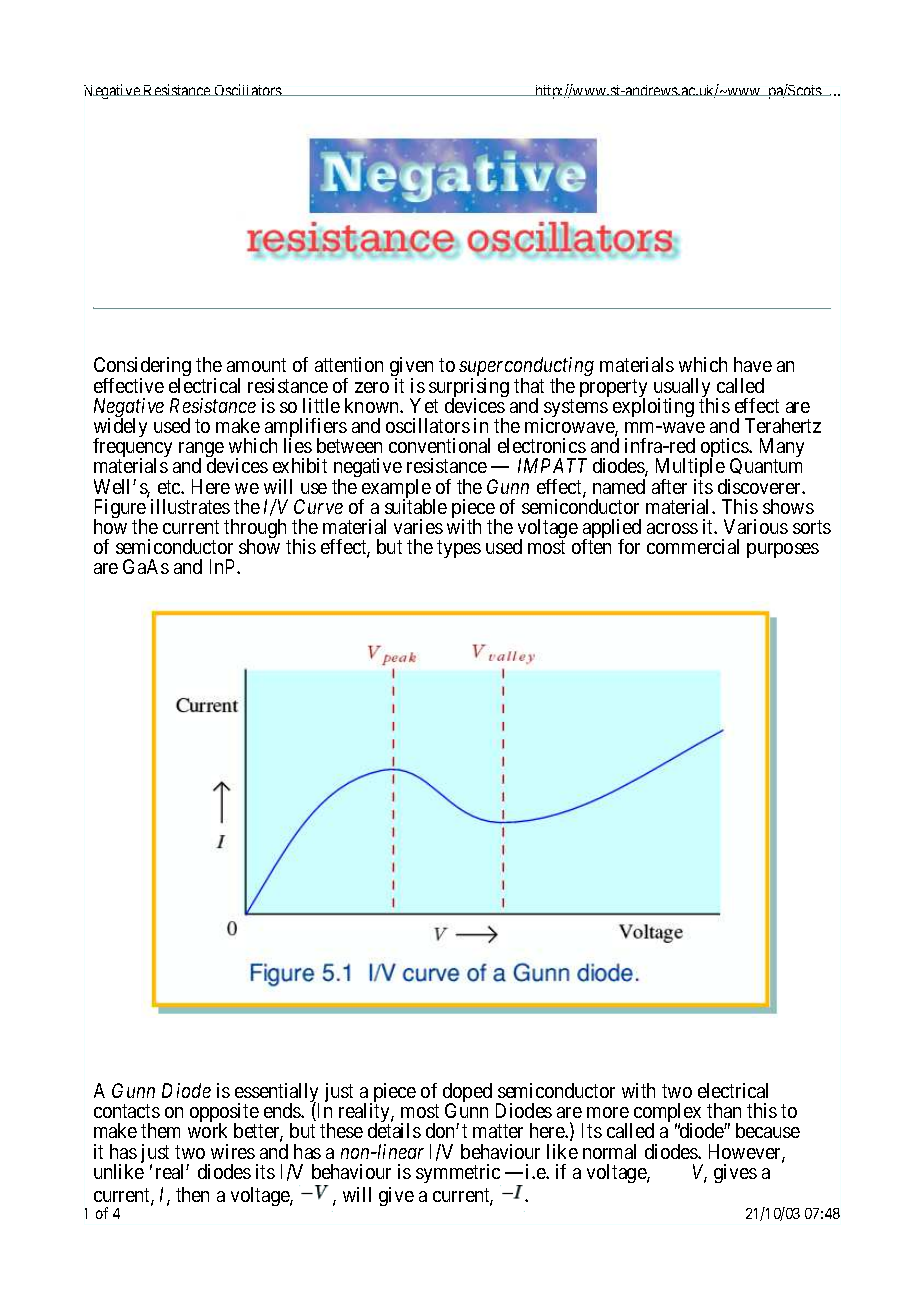  Describe the element at coordinates (666, 1114) in the image. I see `complex` at that location.
